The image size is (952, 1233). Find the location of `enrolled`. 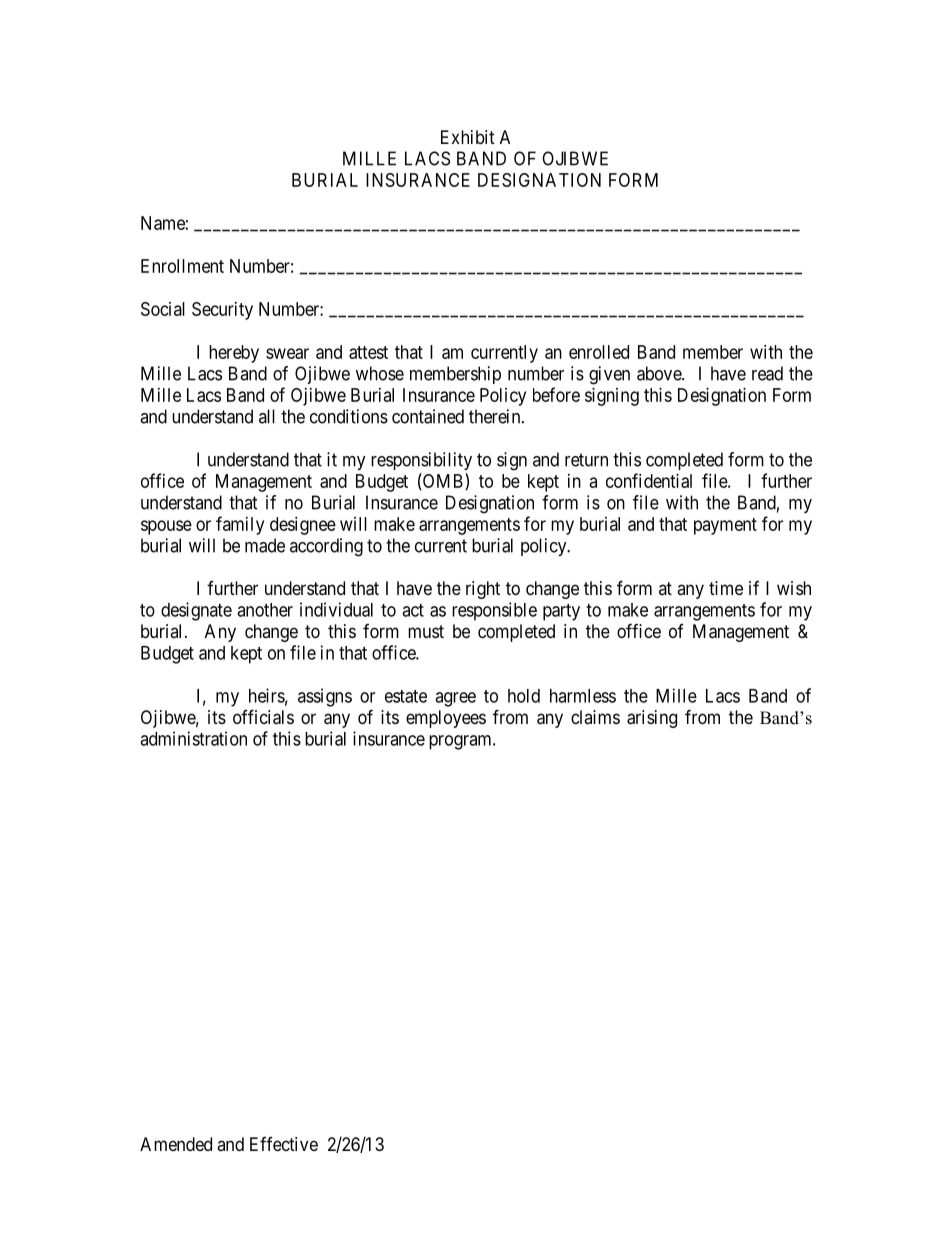

enrolled is located at coordinates (599, 352).
